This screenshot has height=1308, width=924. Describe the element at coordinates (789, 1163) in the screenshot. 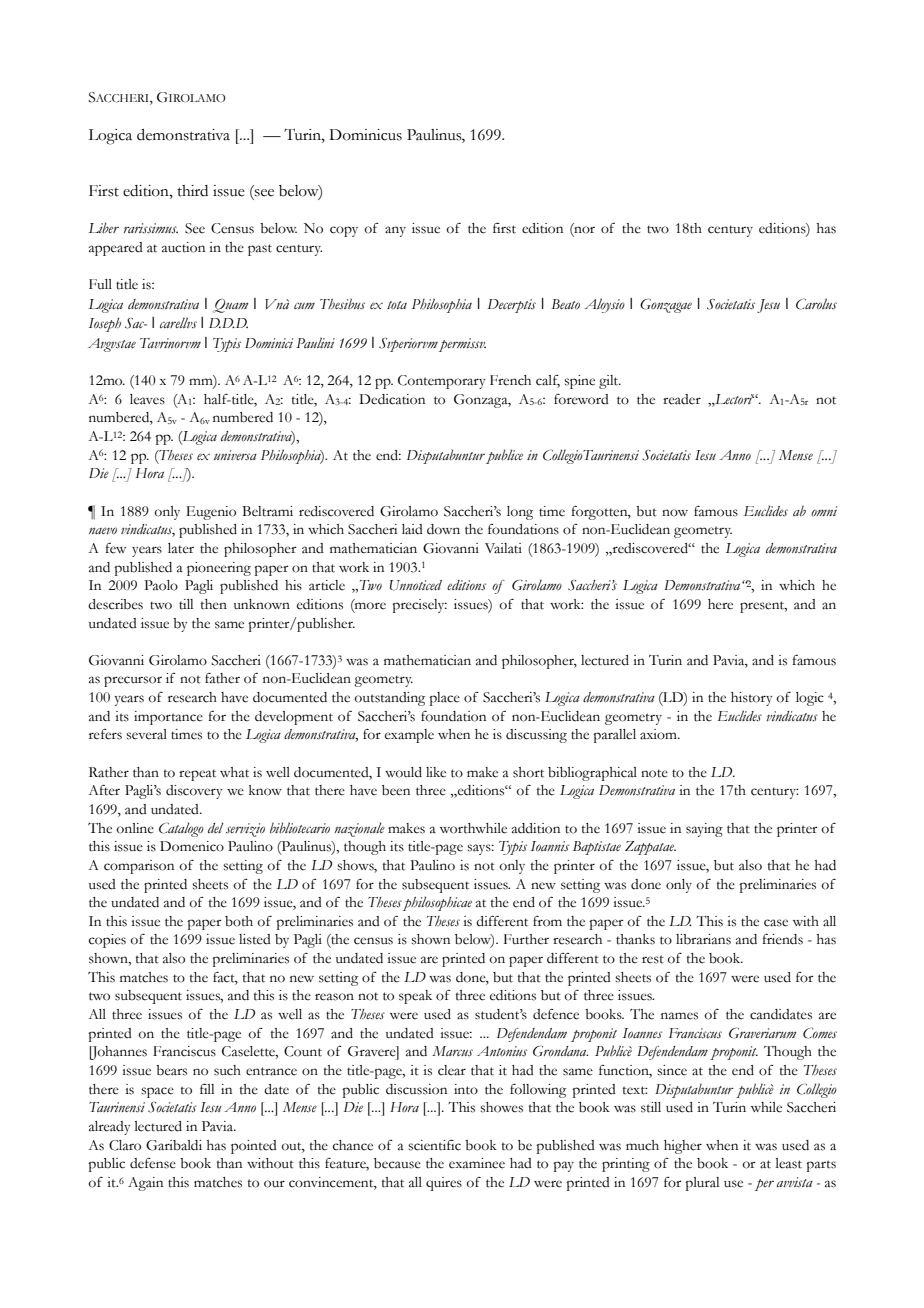

I see `least` at that location.
